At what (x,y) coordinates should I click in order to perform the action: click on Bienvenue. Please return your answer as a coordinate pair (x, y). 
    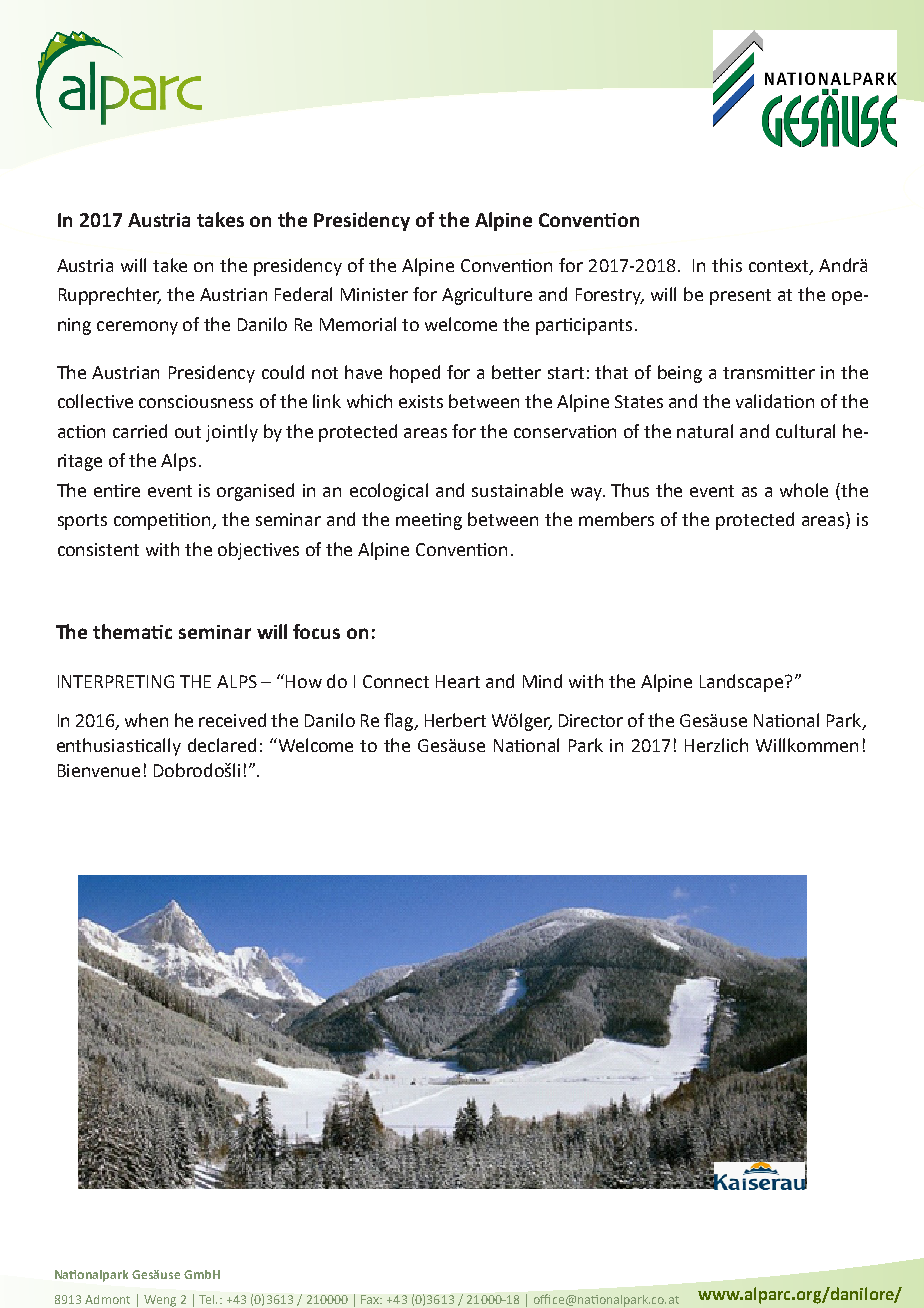
    Looking at the image, I should click on (99, 770).
